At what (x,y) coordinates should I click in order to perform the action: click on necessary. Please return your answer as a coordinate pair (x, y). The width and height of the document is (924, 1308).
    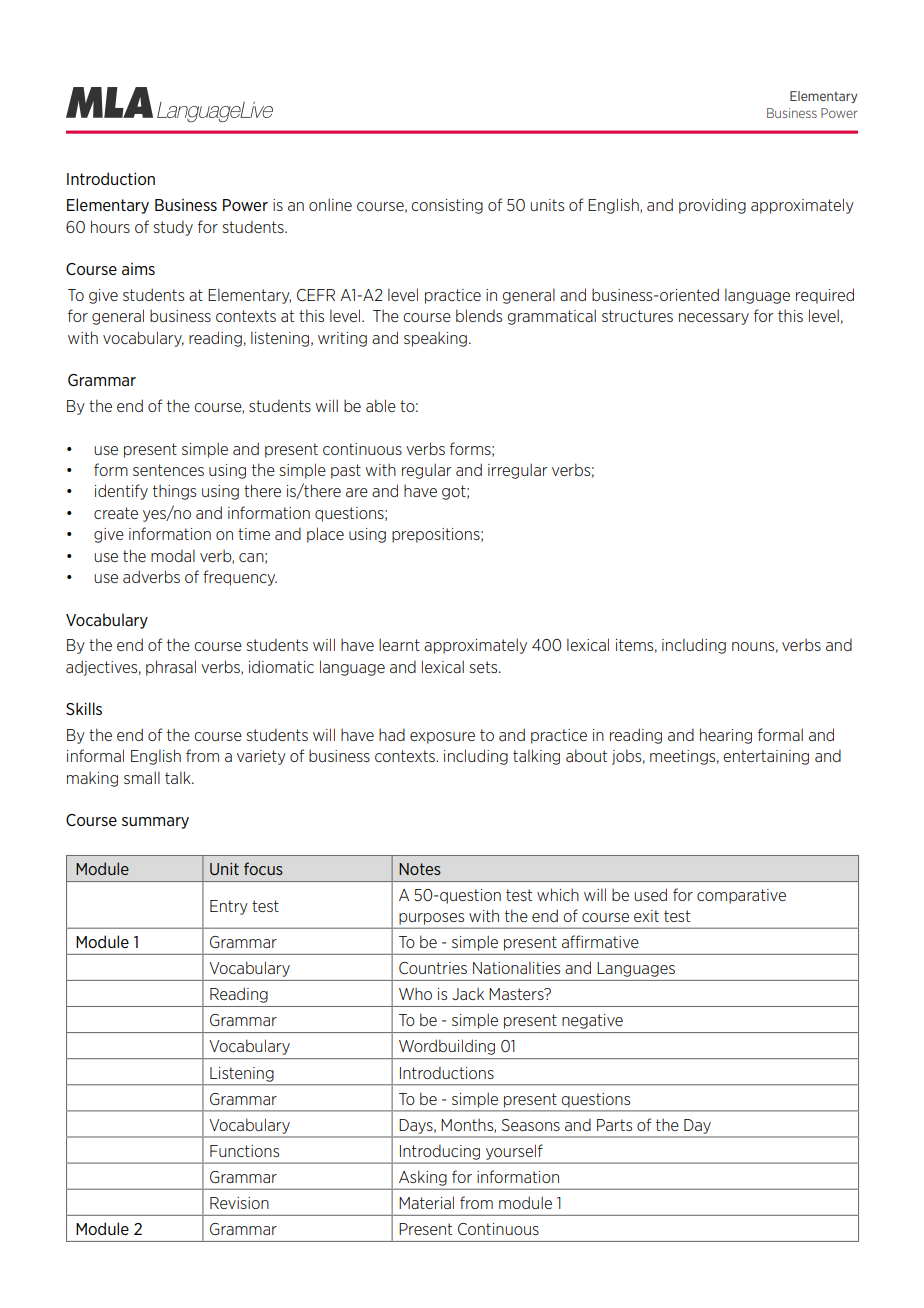
    Looking at the image, I should click on (714, 319).
